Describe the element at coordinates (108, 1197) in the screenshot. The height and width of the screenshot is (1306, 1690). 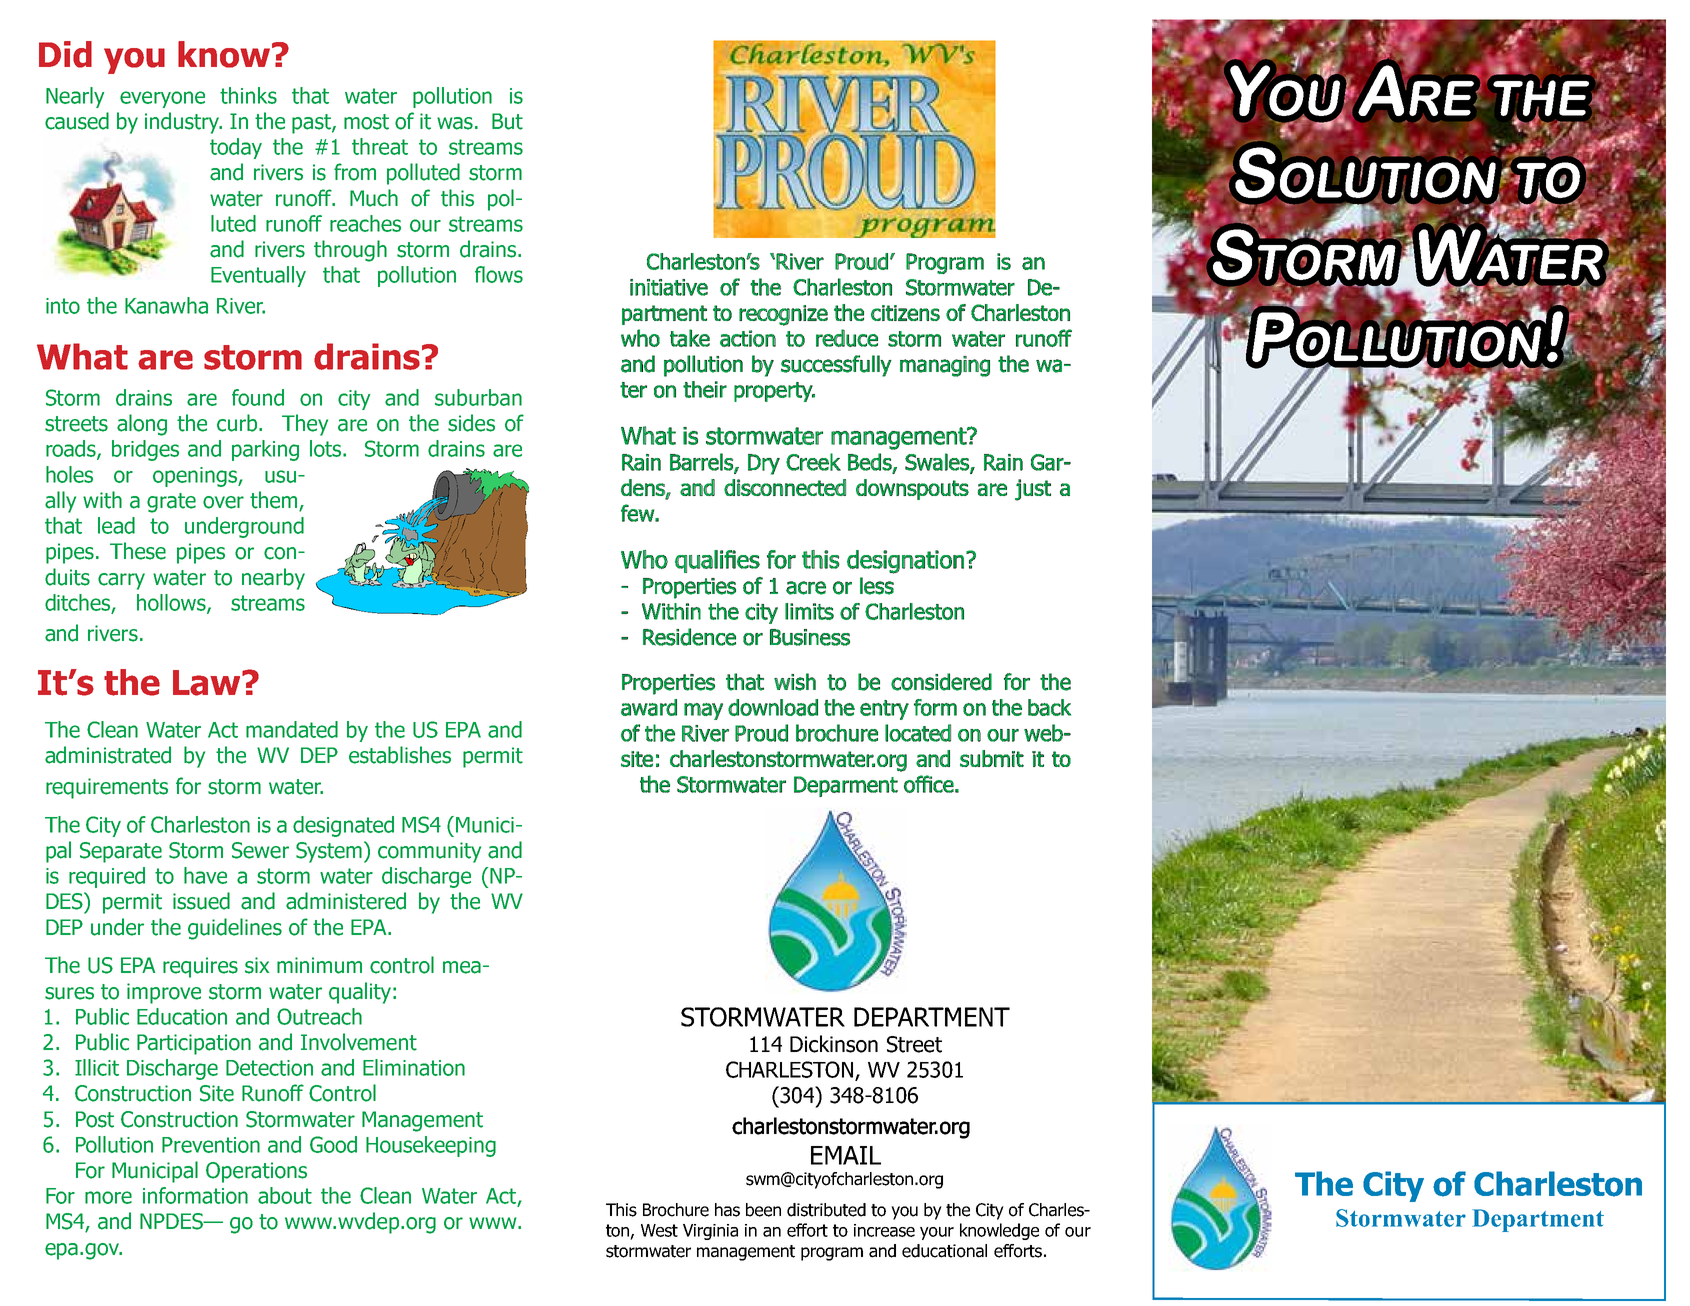
I see `more` at that location.
